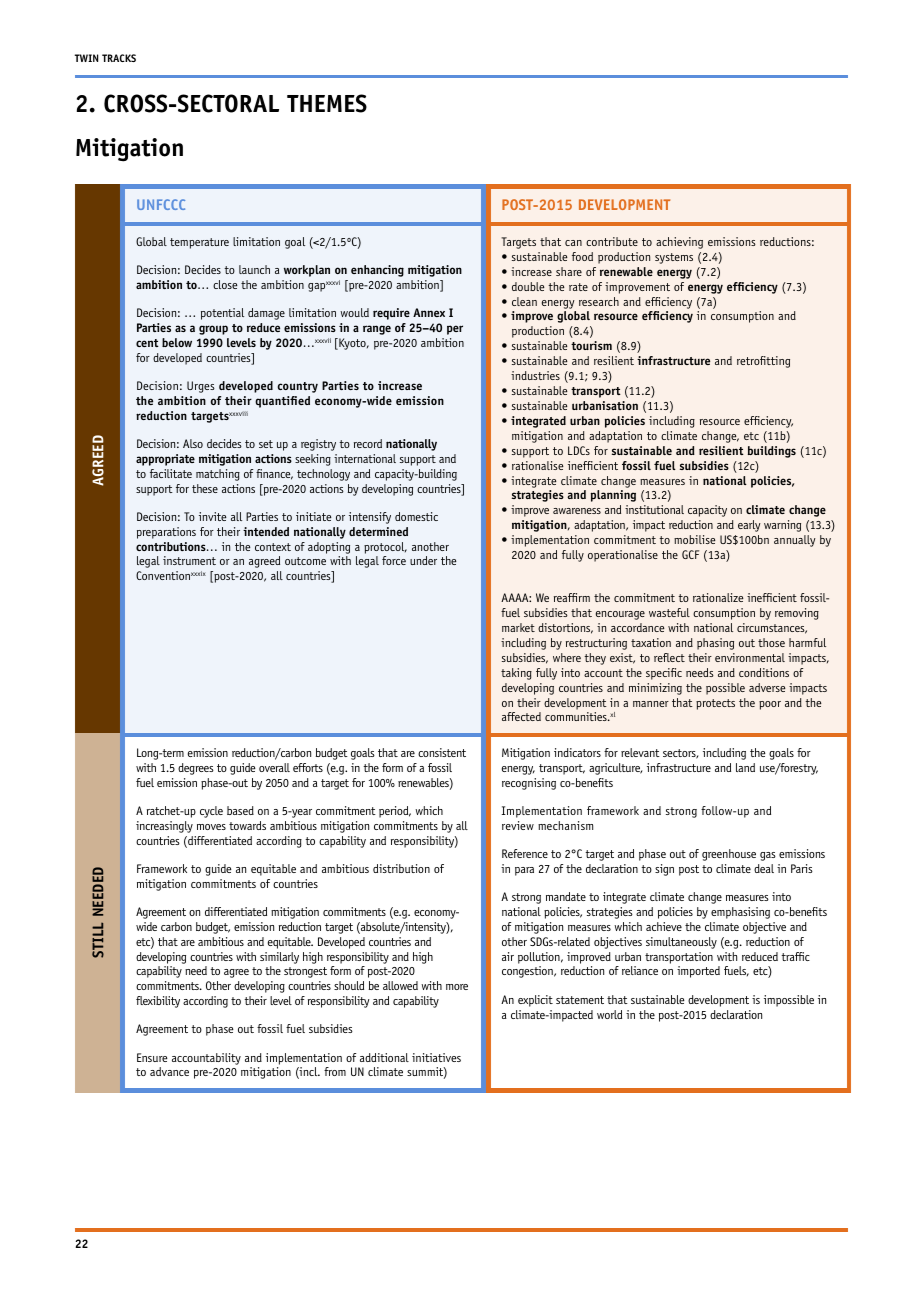  Describe the element at coordinates (698, 972) in the document. I see `imported` at that location.
